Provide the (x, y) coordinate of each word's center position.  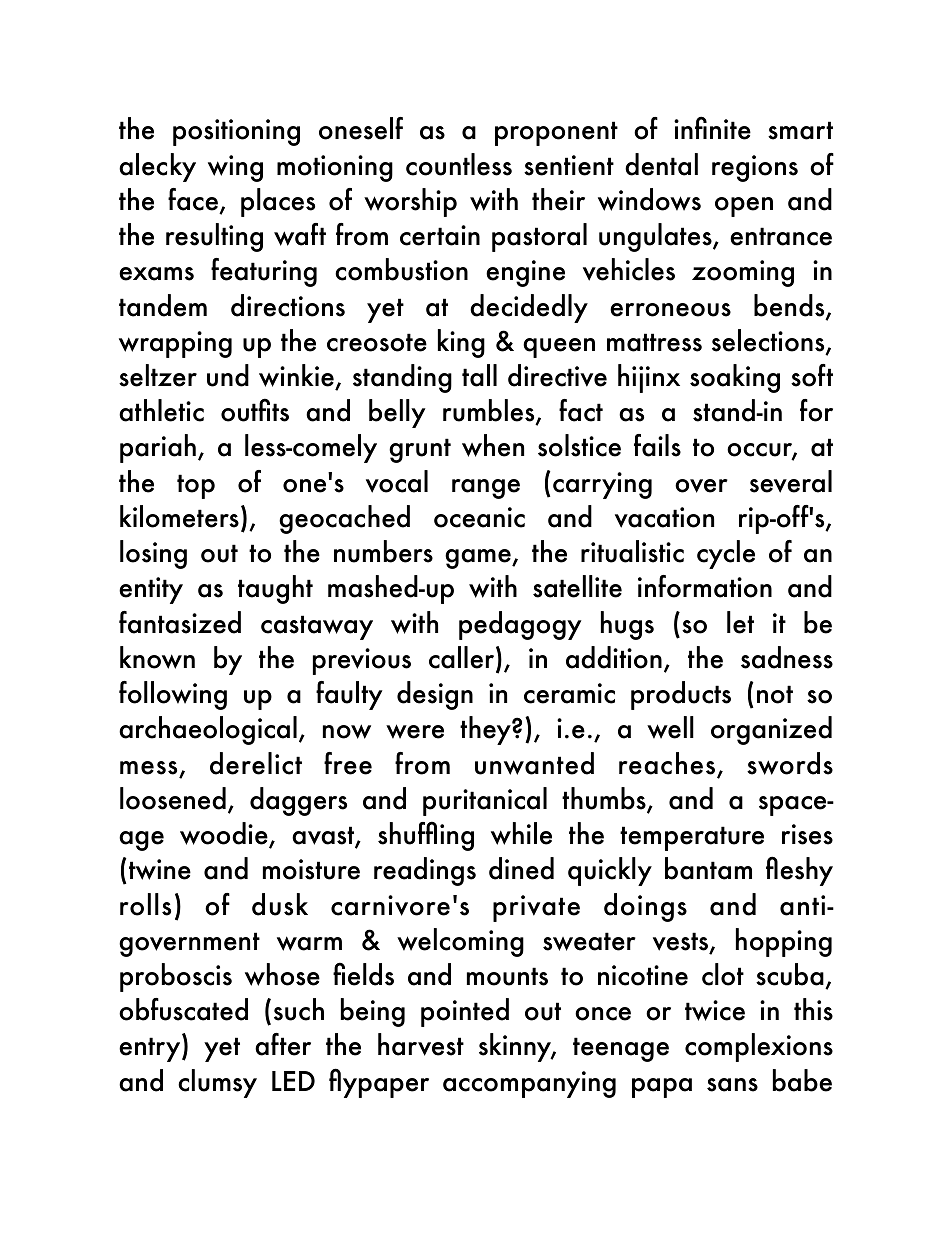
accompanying (529, 1084)
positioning (236, 132)
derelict (256, 763)
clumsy (217, 1083)
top (196, 486)
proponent (556, 133)
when (493, 445)
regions (755, 168)
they (486, 730)
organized (771, 730)
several (791, 481)
